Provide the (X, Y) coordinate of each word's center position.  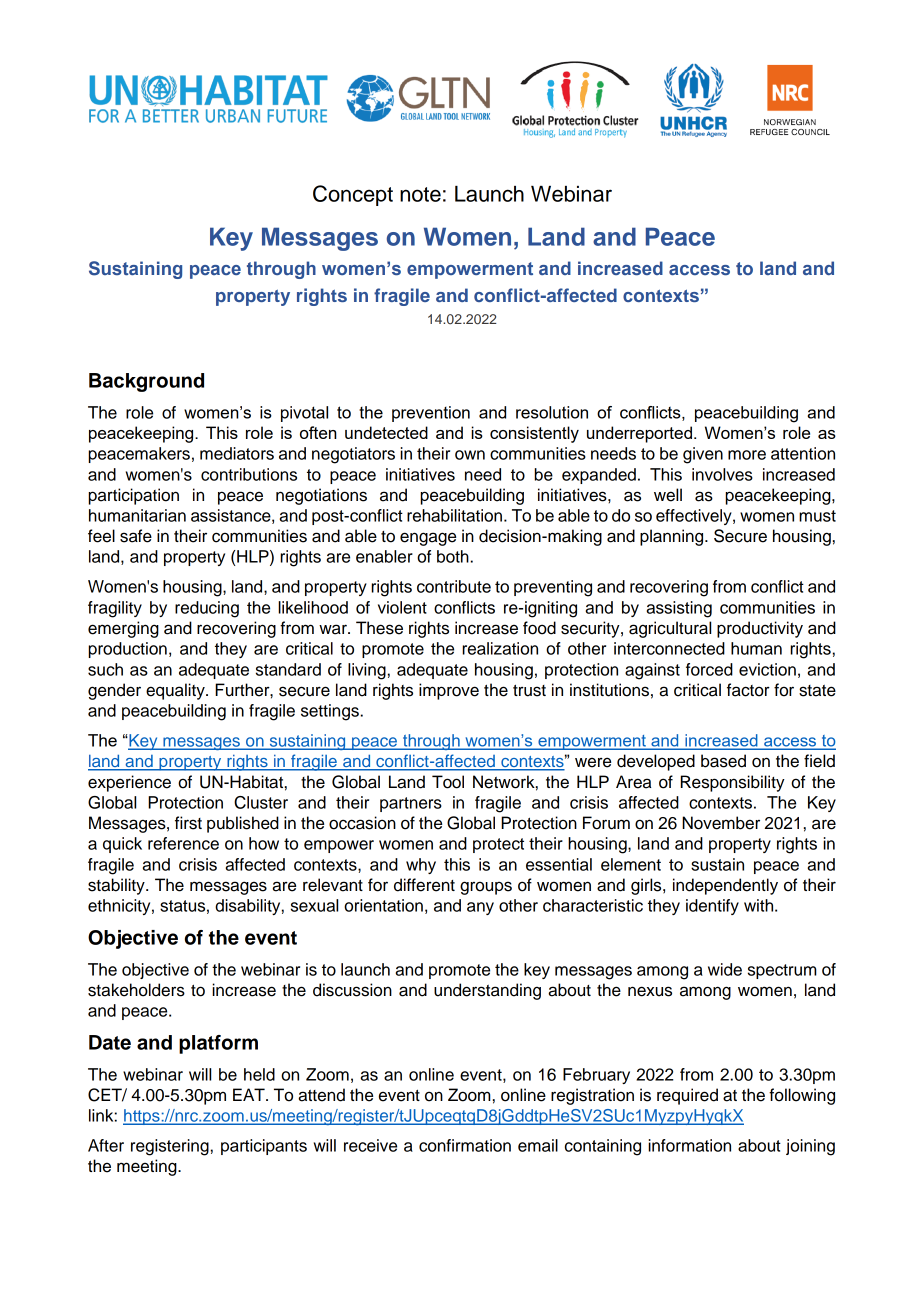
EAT (250, 1094)
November (721, 823)
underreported (639, 434)
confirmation (465, 1145)
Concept (353, 195)
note (420, 194)
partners (411, 804)
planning (673, 537)
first (188, 823)
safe (136, 536)
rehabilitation (454, 515)
